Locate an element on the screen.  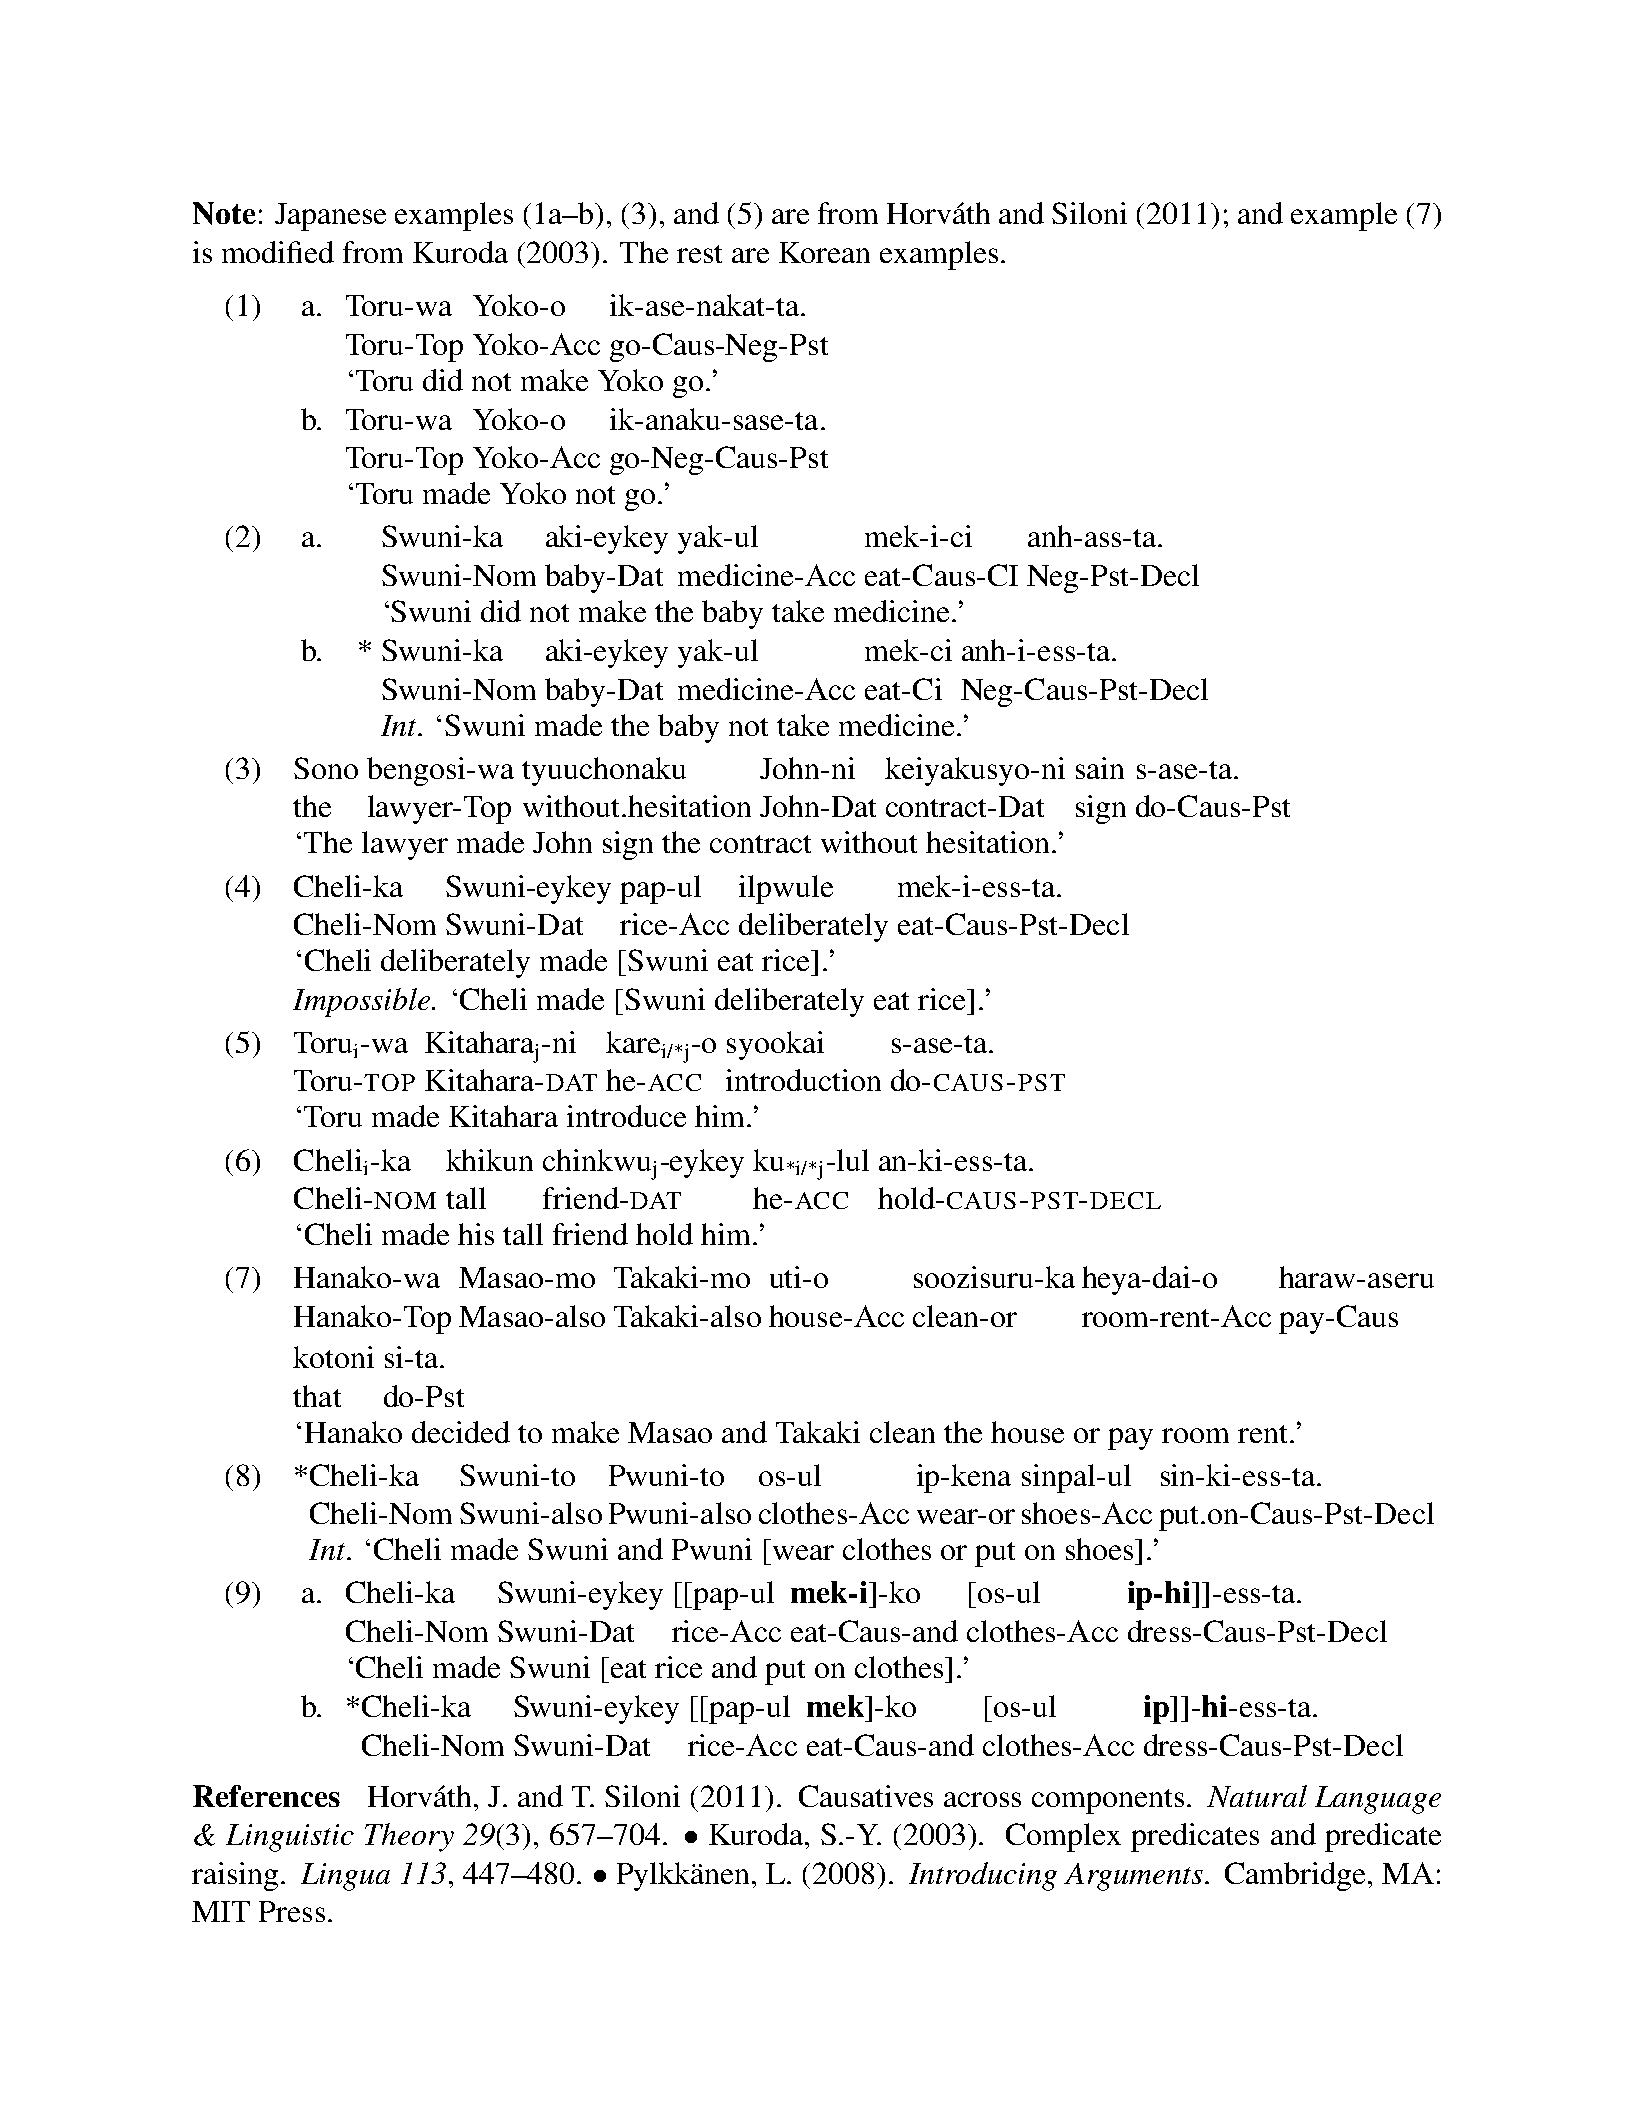
Japanese is located at coordinates (330, 217).
